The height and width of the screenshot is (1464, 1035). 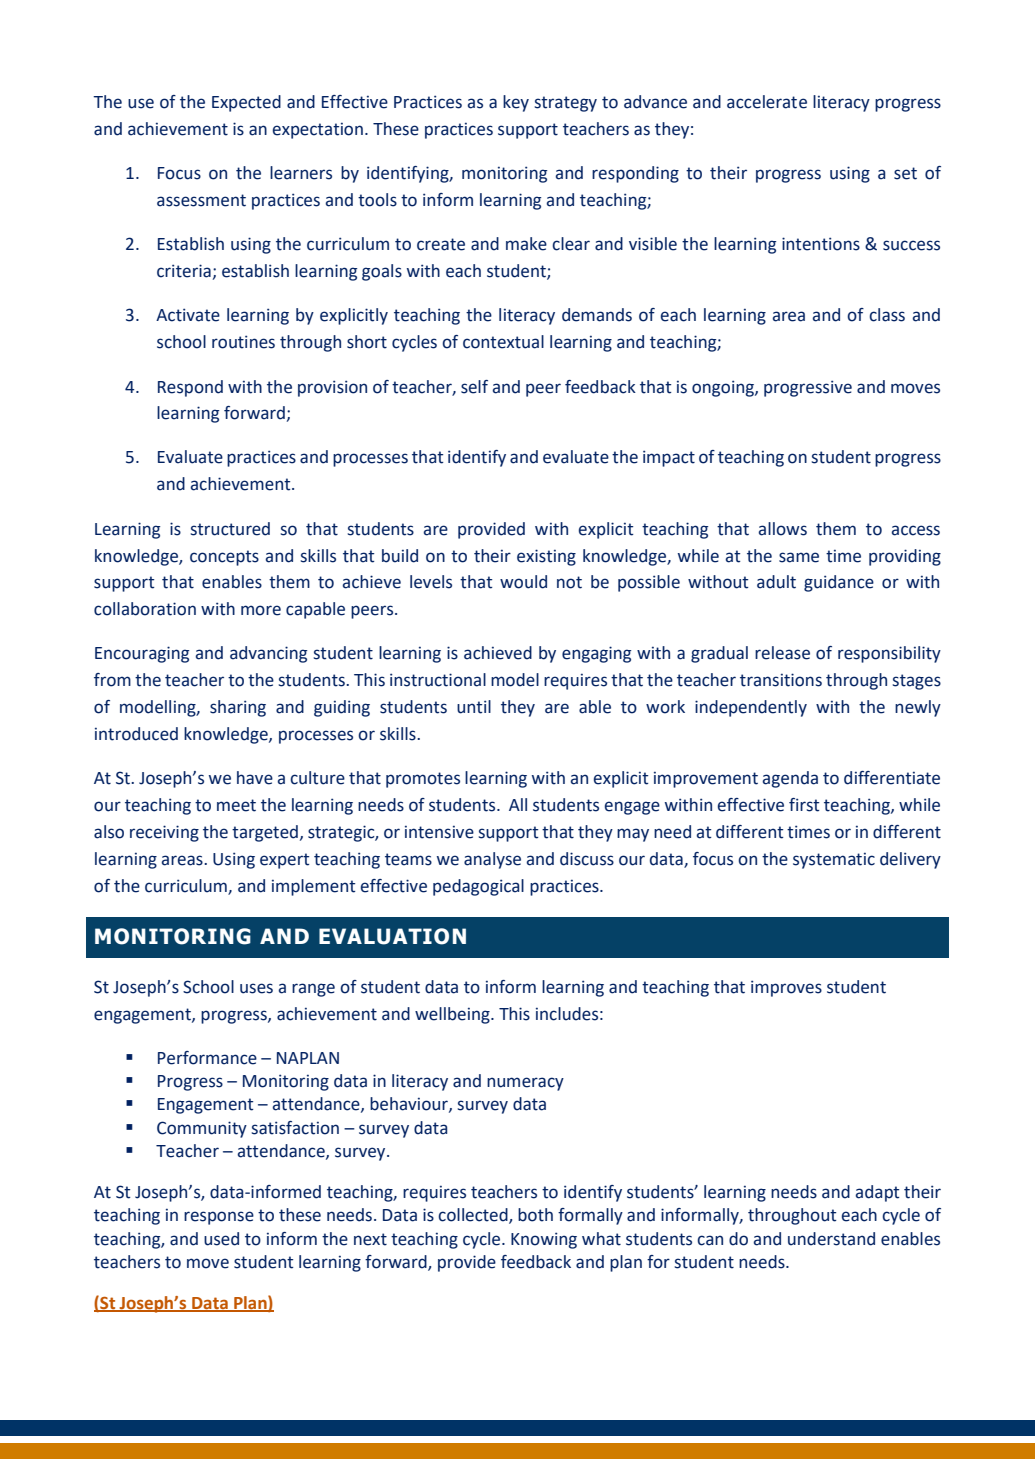 I want to click on self, so click(x=474, y=387).
